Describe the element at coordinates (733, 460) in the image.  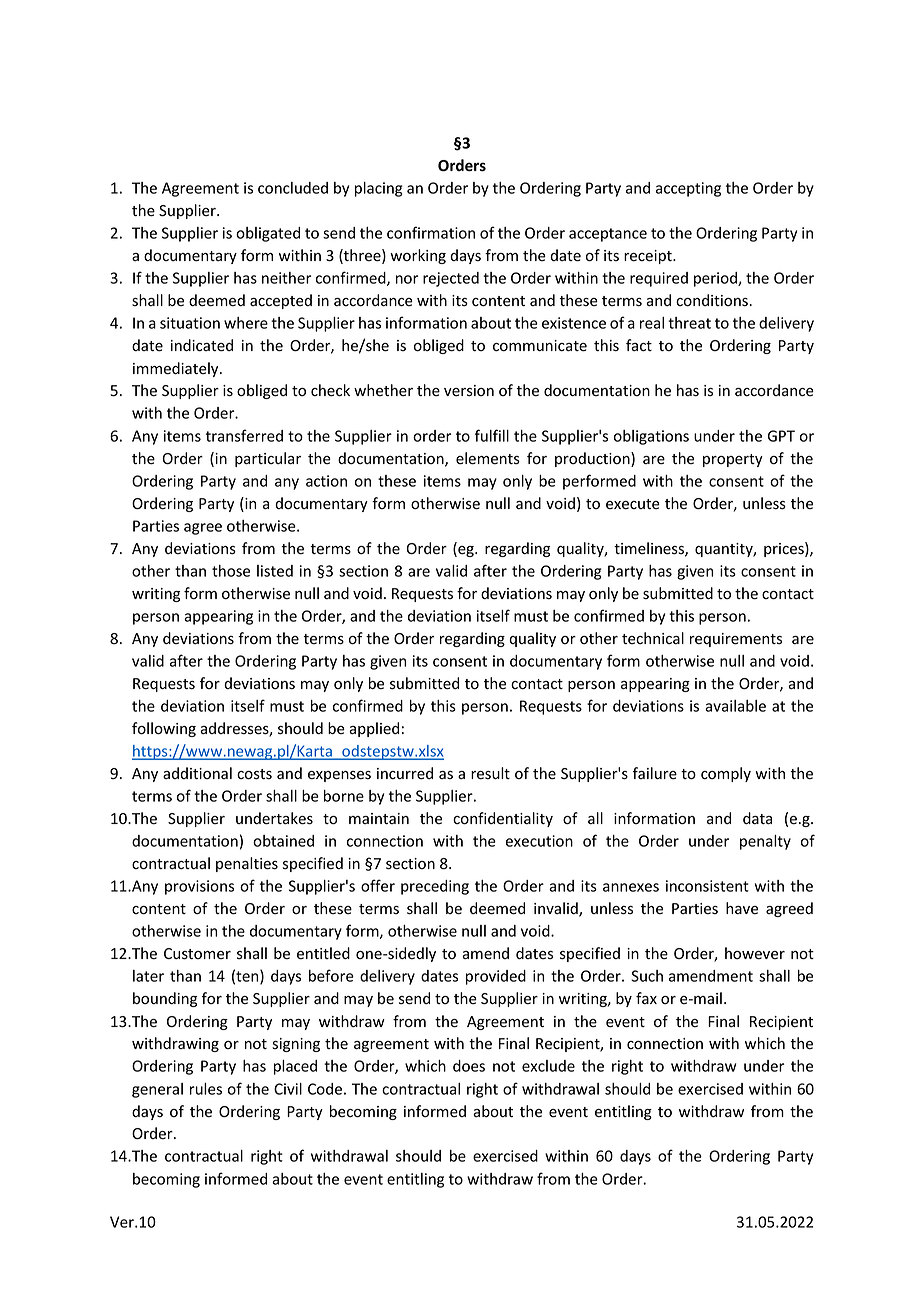
I see `property` at that location.
